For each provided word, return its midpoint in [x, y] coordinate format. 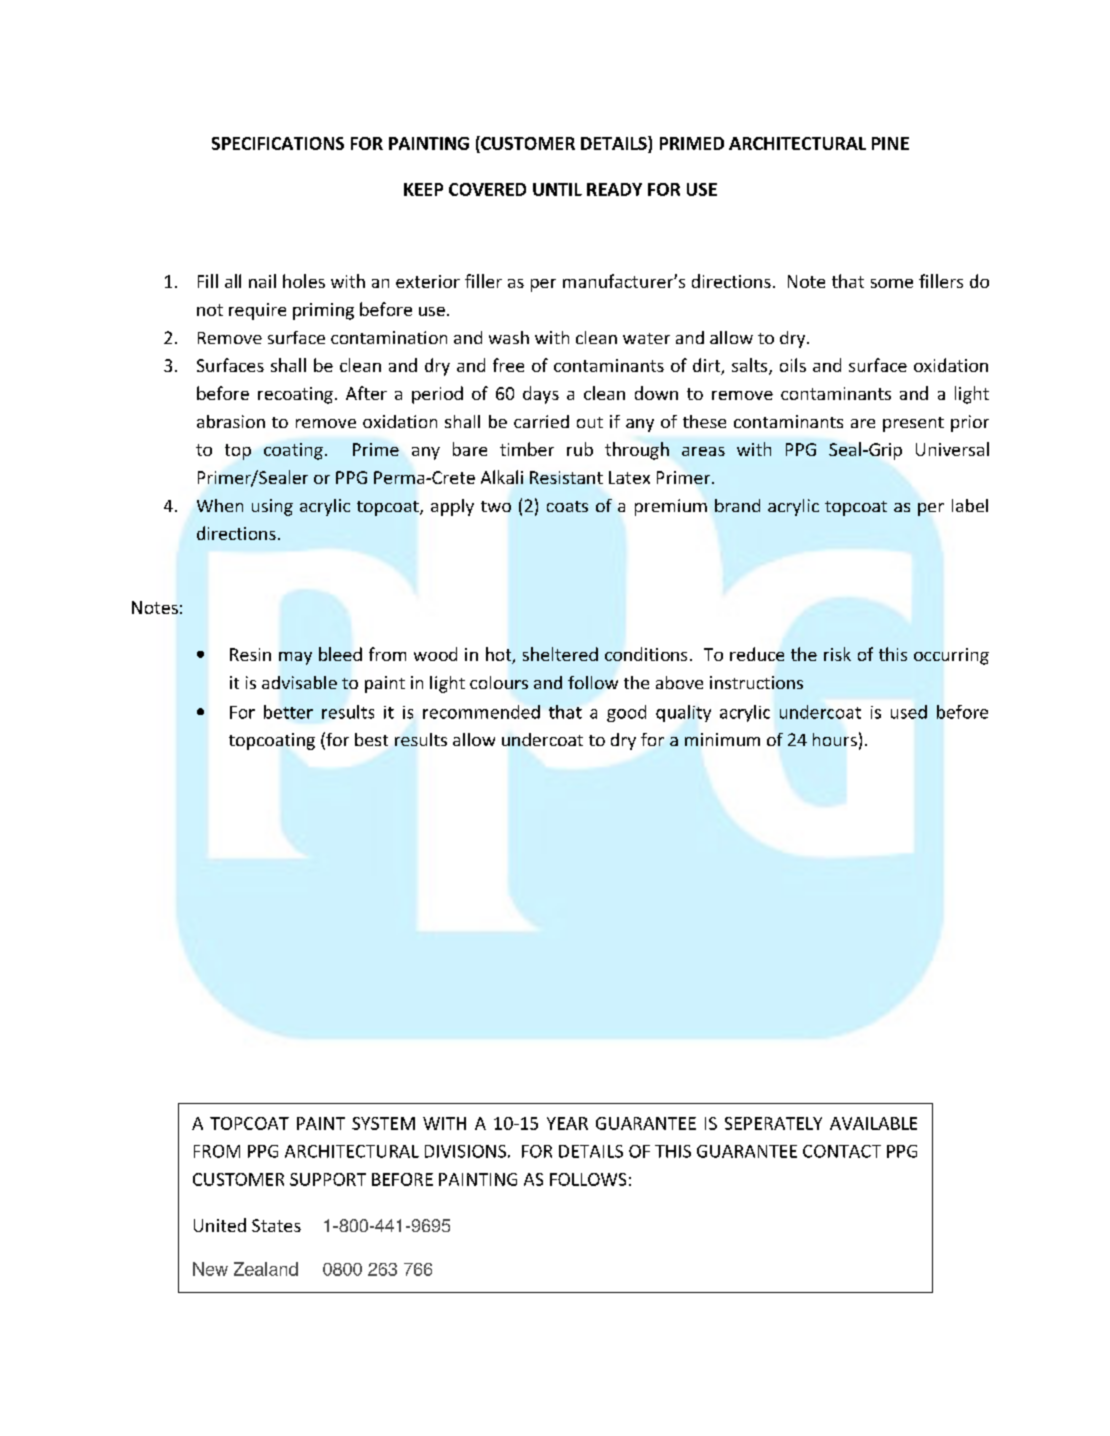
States [276, 1225]
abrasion [231, 421]
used [909, 712]
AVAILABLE [873, 1123]
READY [614, 189]
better [288, 712]
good [626, 713]
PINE [890, 143]
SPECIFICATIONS [278, 143]
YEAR [567, 1123]
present [913, 424]
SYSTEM [383, 1123]
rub [580, 449]
